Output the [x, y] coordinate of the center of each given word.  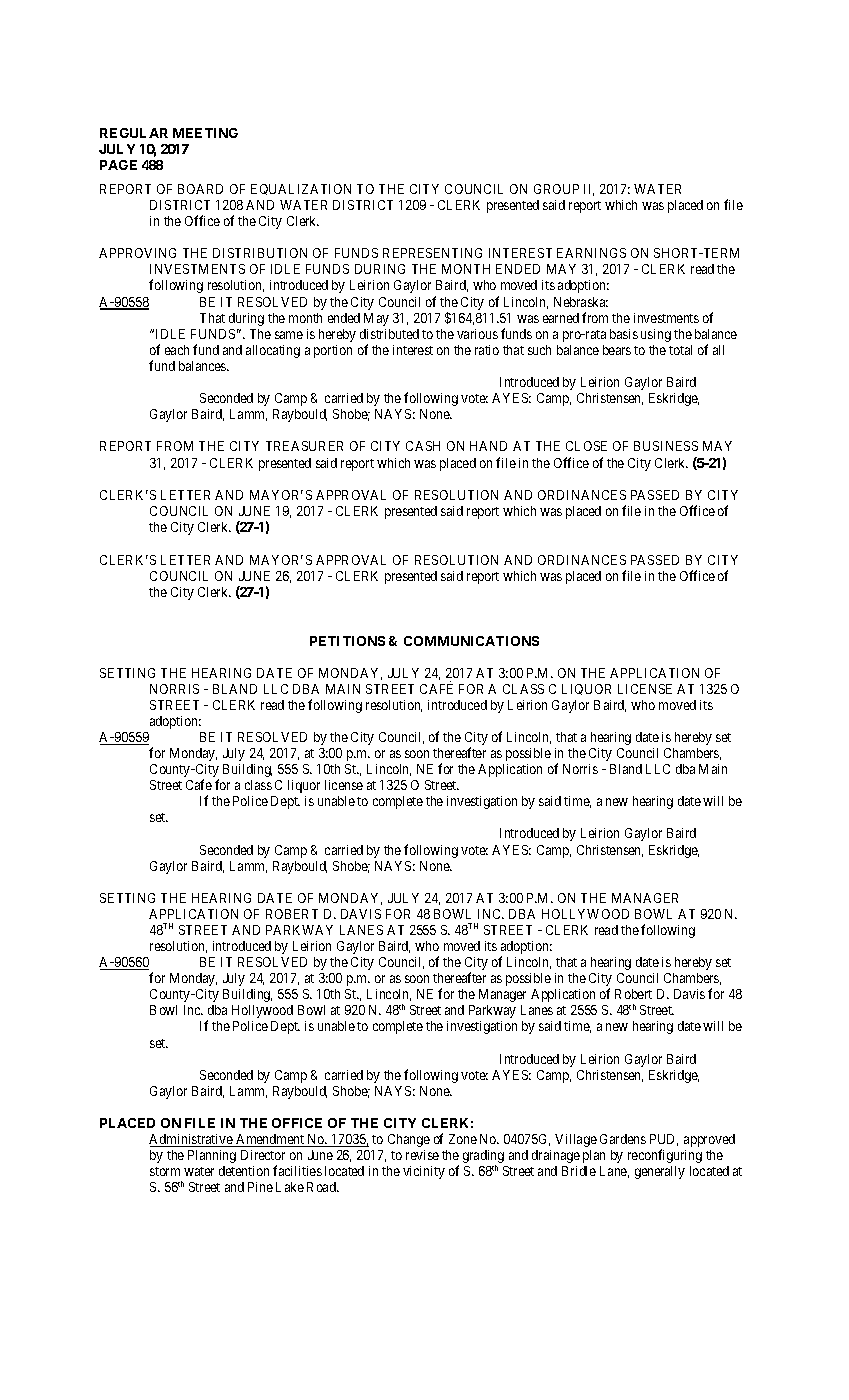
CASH [423, 446]
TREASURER [304, 446]
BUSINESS [666, 446]
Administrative [192, 1140]
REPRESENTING [432, 253]
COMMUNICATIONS [471, 641]
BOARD [200, 189]
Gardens [623, 1139]
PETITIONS [347, 641]
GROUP [556, 189]
